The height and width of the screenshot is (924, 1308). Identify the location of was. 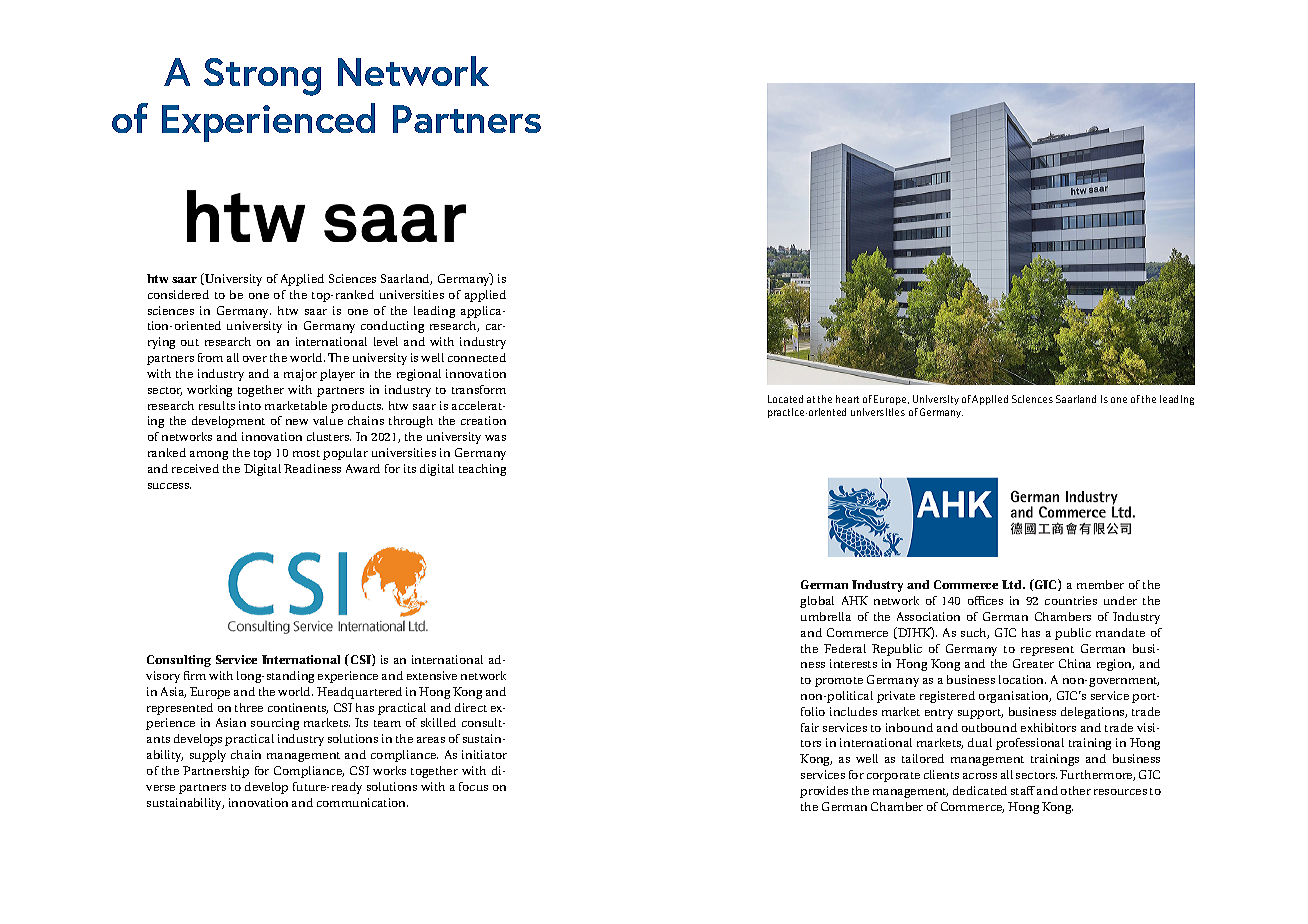
(495, 438).
